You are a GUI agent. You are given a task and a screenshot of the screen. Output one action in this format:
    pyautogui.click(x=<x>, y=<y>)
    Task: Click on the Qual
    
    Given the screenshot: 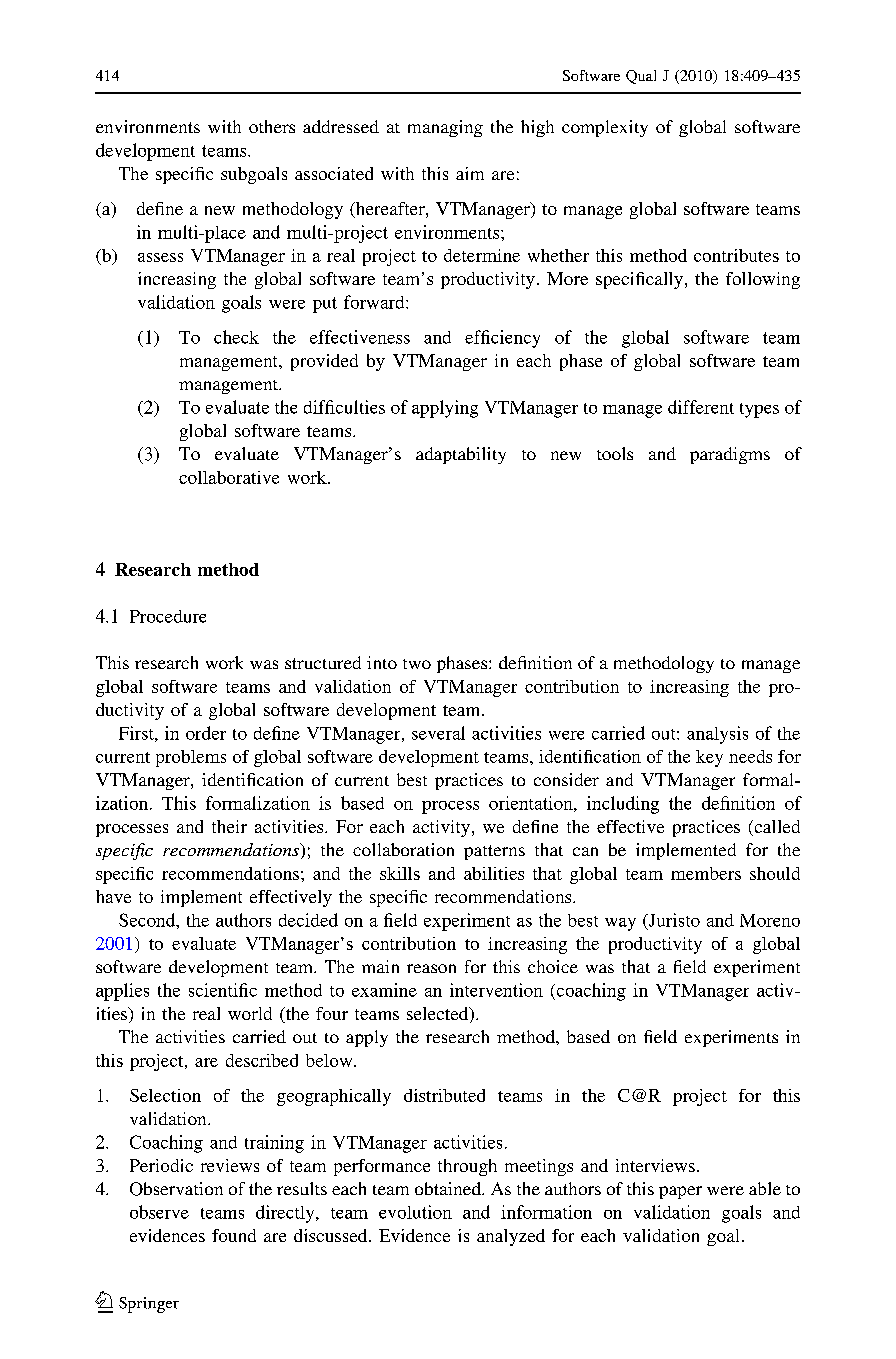 What is the action you would take?
    pyautogui.click(x=641, y=77)
